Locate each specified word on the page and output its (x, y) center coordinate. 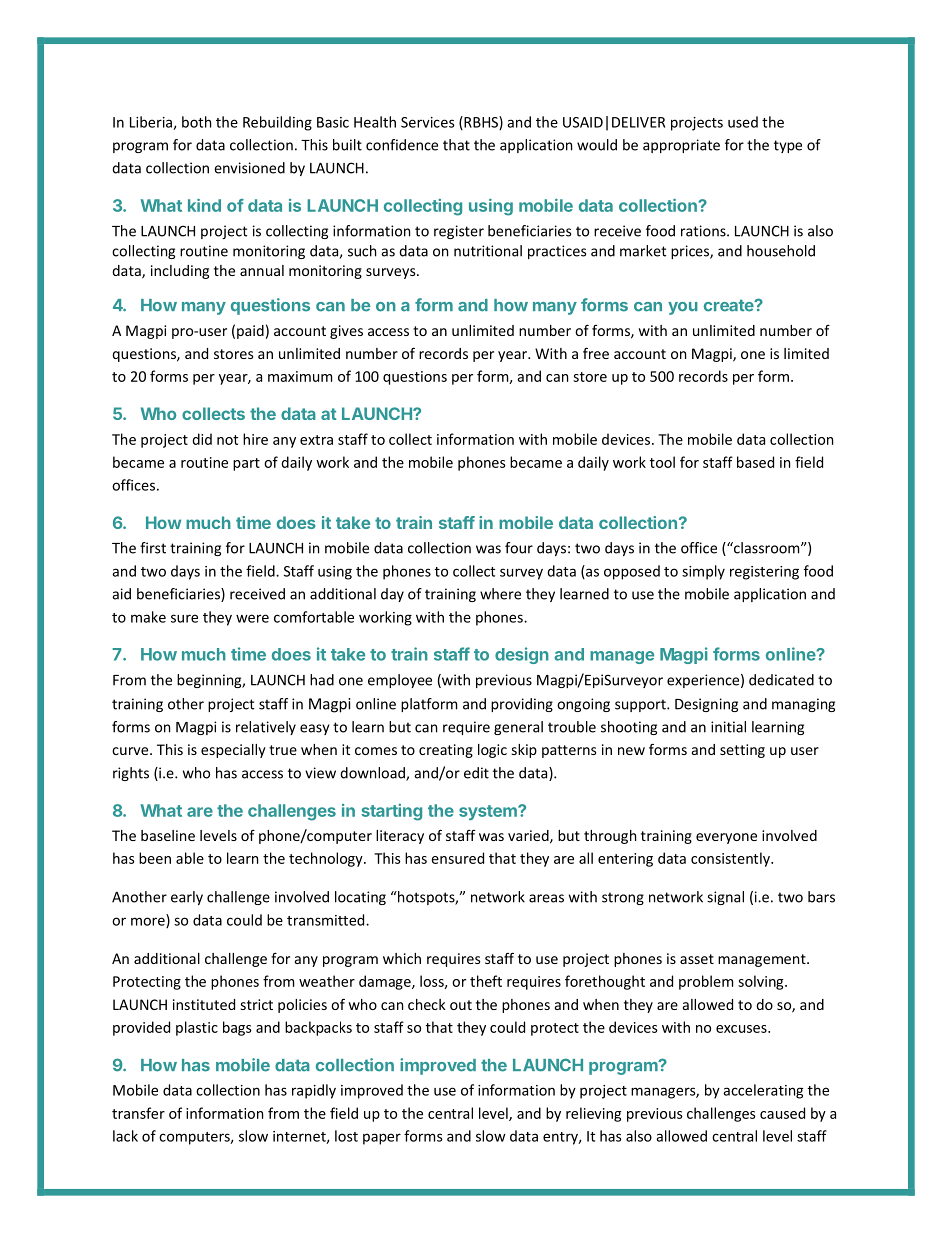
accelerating (763, 1091)
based (755, 462)
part (246, 464)
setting (742, 751)
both (196, 122)
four (519, 548)
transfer (138, 1113)
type (788, 146)
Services (428, 122)
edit (476, 773)
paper (382, 1139)
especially (233, 751)
